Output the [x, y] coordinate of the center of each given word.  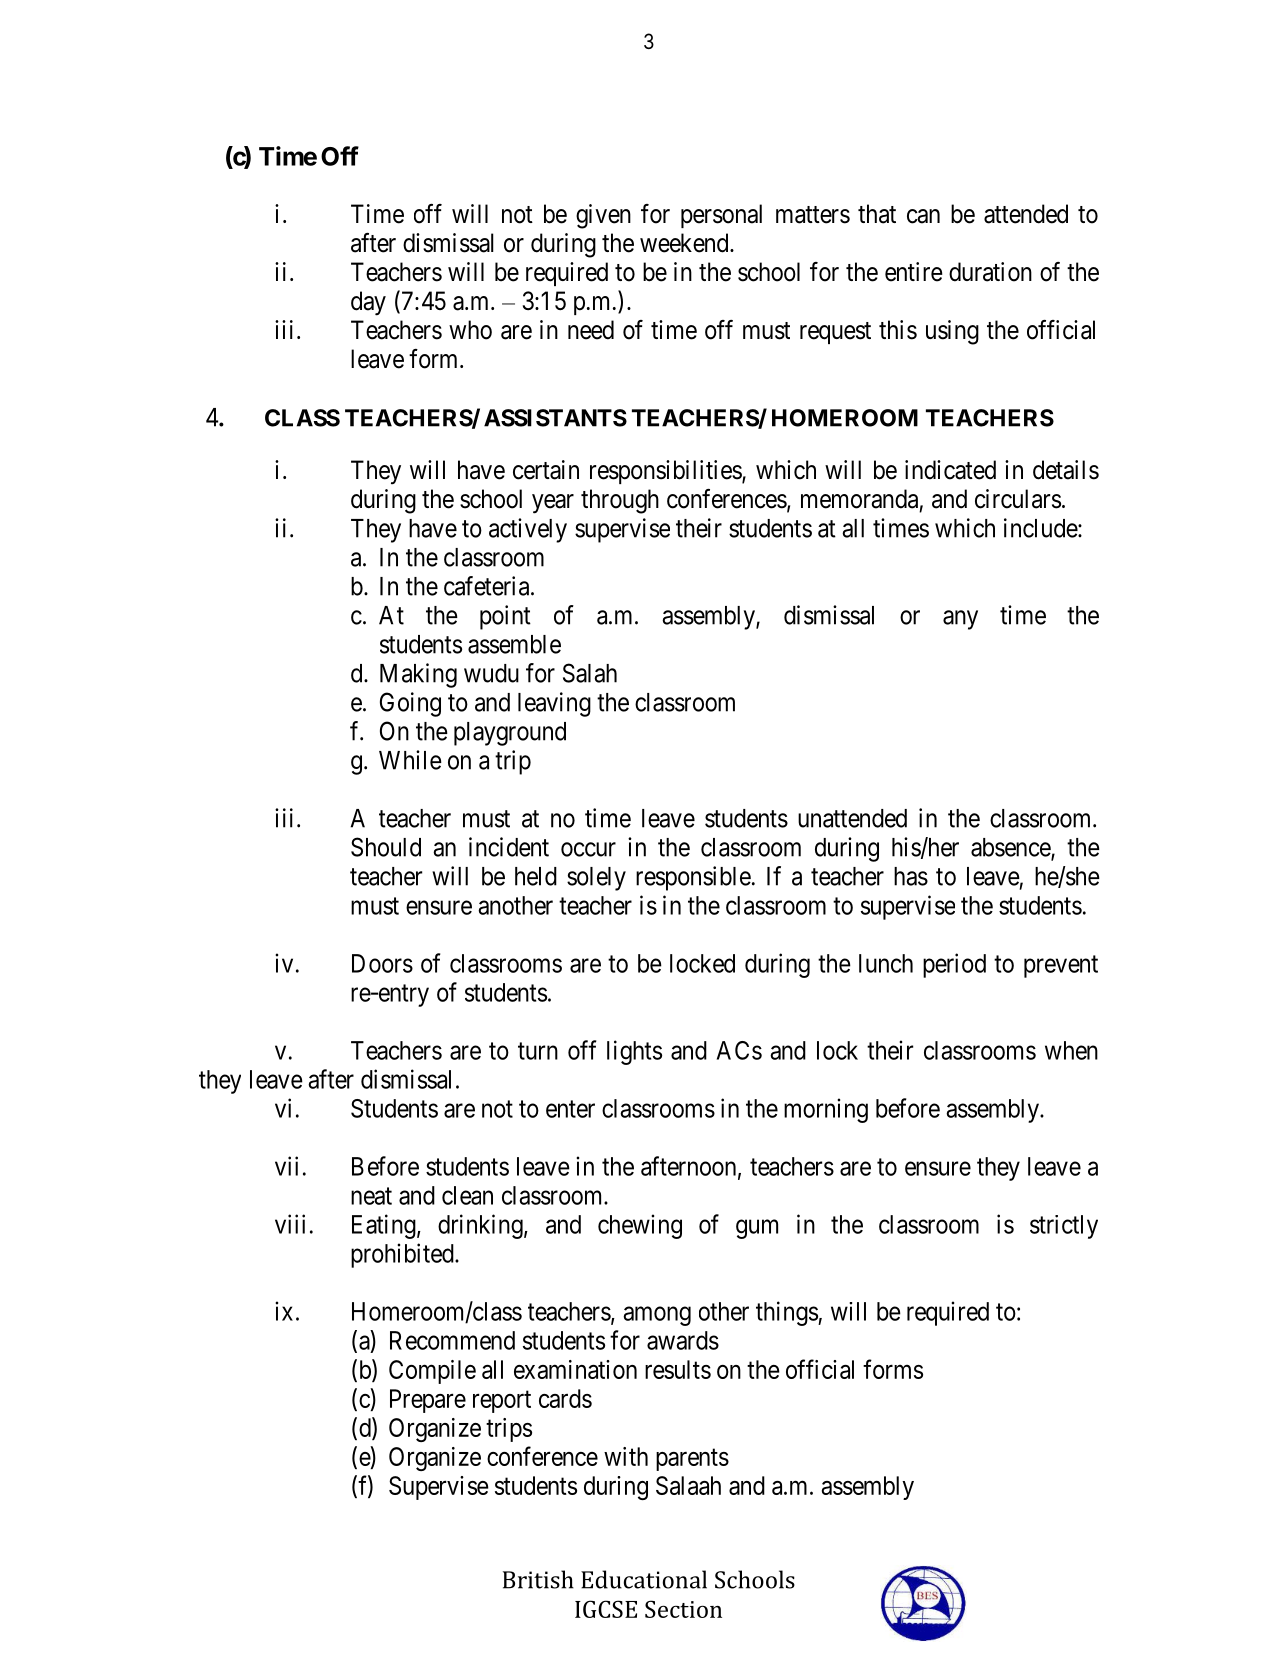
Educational [644, 1579]
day [368, 303]
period [954, 965]
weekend [685, 243]
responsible [693, 878]
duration [990, 272]
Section [683, 1609]
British [538, 1579]
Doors [382, 963]
